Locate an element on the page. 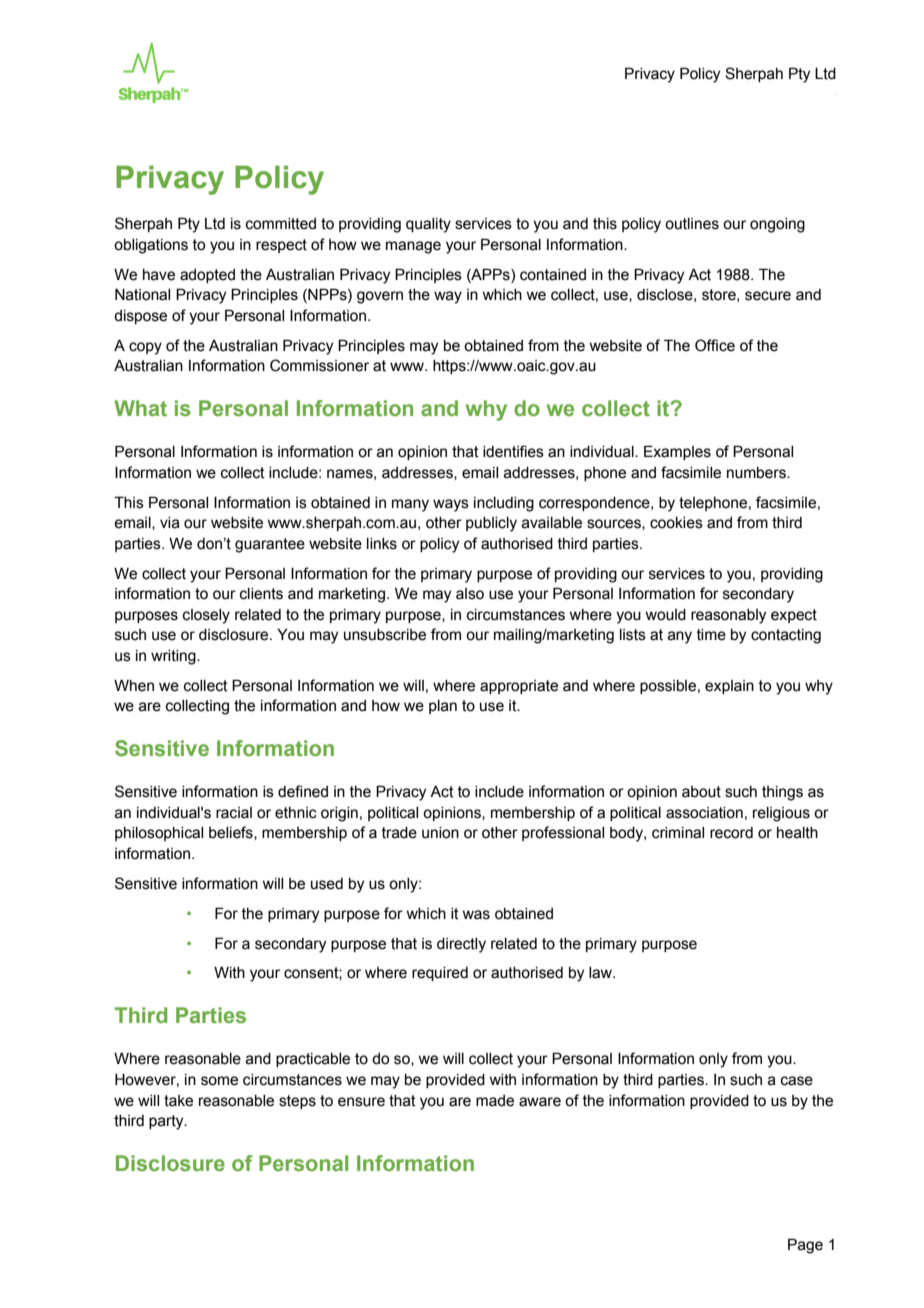 This page has width=924, height=1308. made is located at coordinates (495, 1101).
